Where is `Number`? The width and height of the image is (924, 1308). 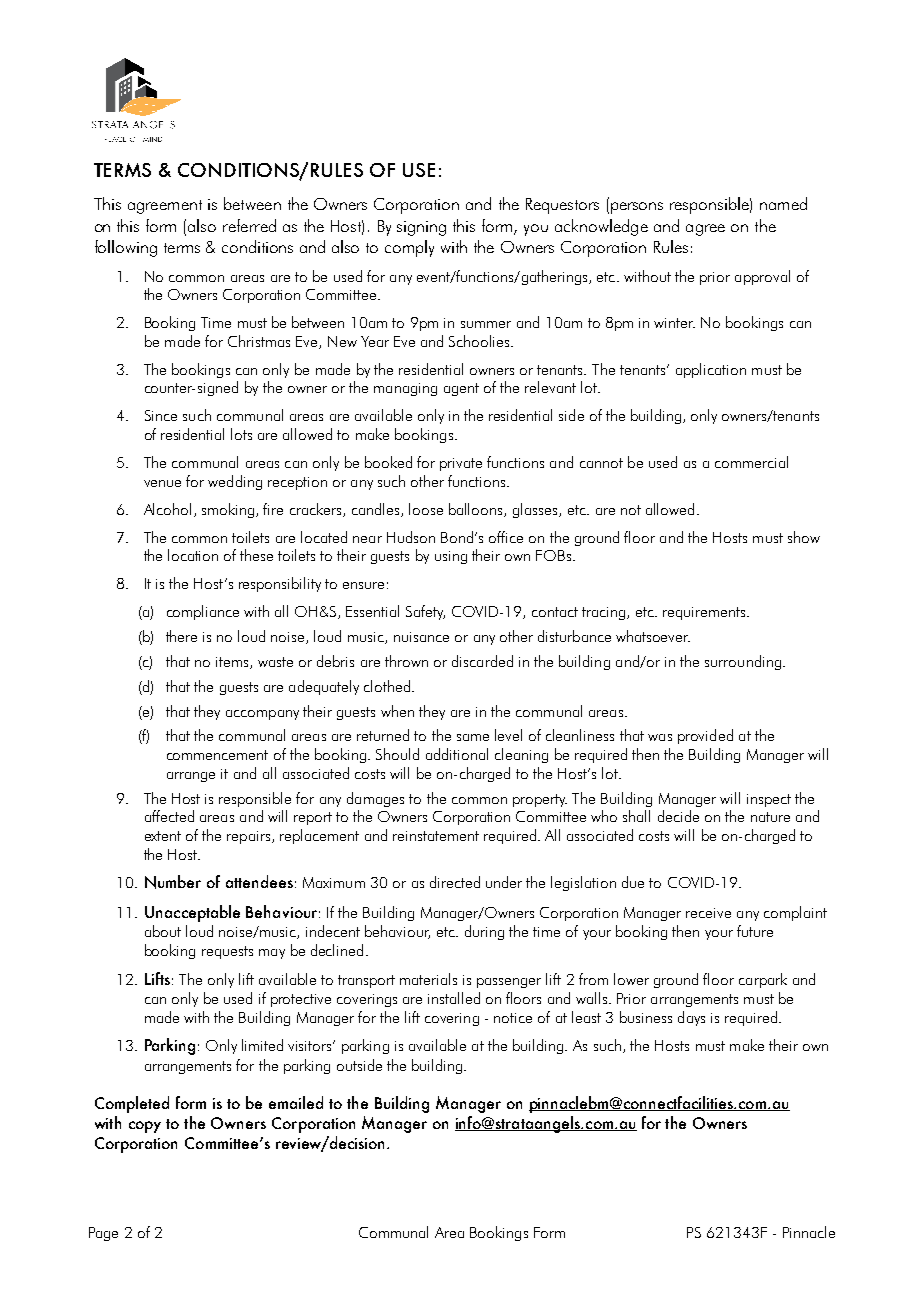
Number is located at coordinates (173, 882).
